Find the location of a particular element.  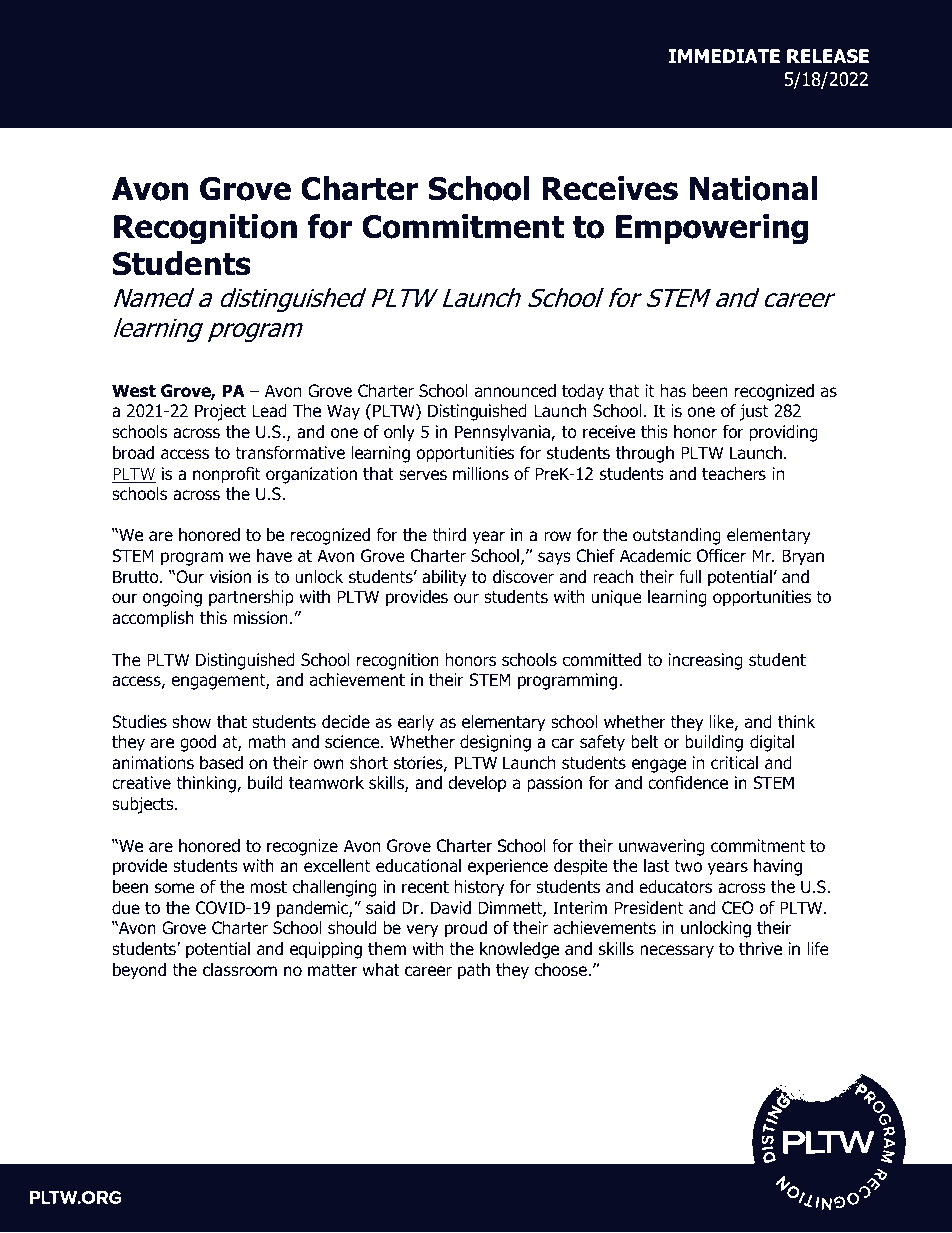

nonprofit is located at coordinates (226, 475).
